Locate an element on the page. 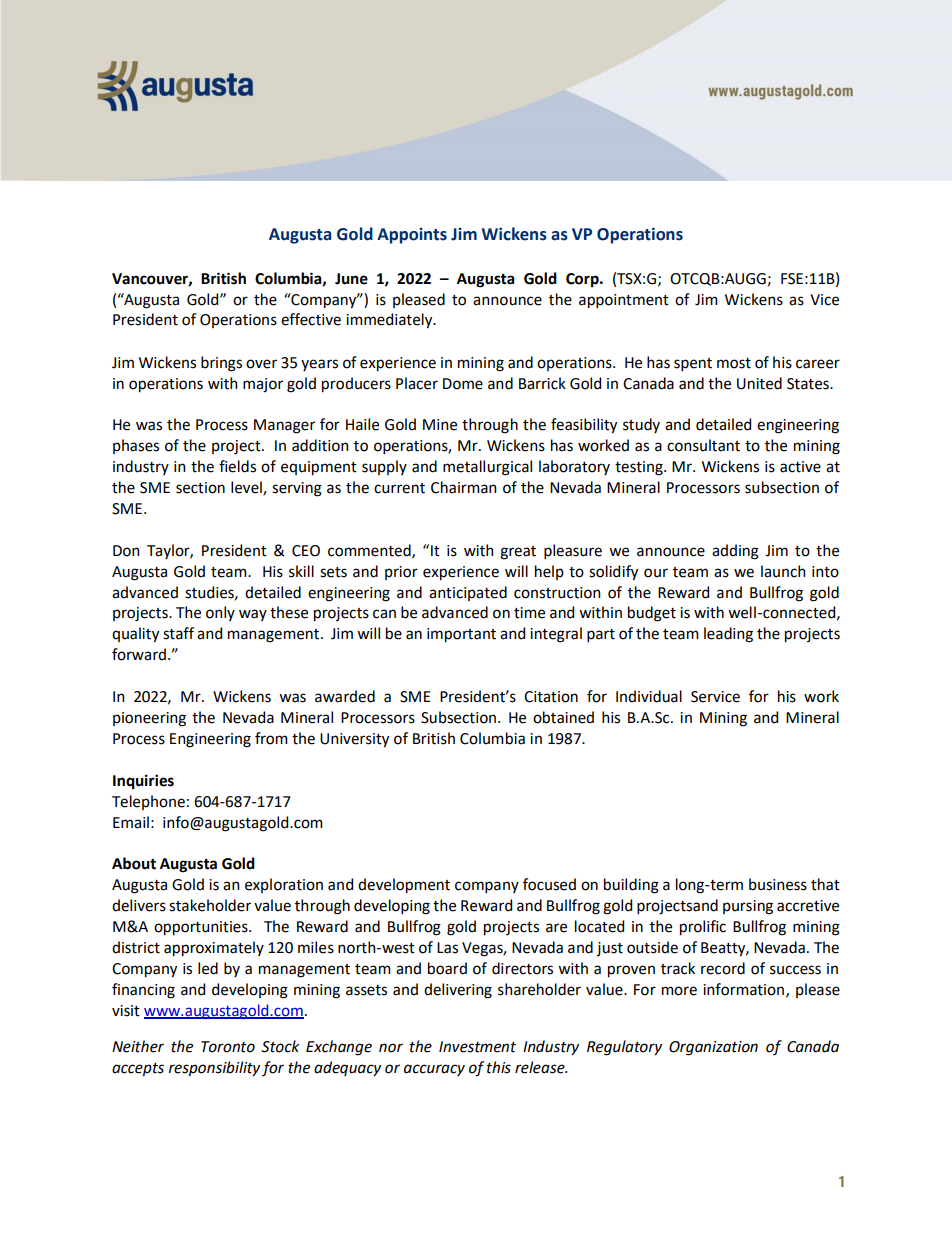 This page has height=1233, width=952. University is located at coordinates (354, 740).
